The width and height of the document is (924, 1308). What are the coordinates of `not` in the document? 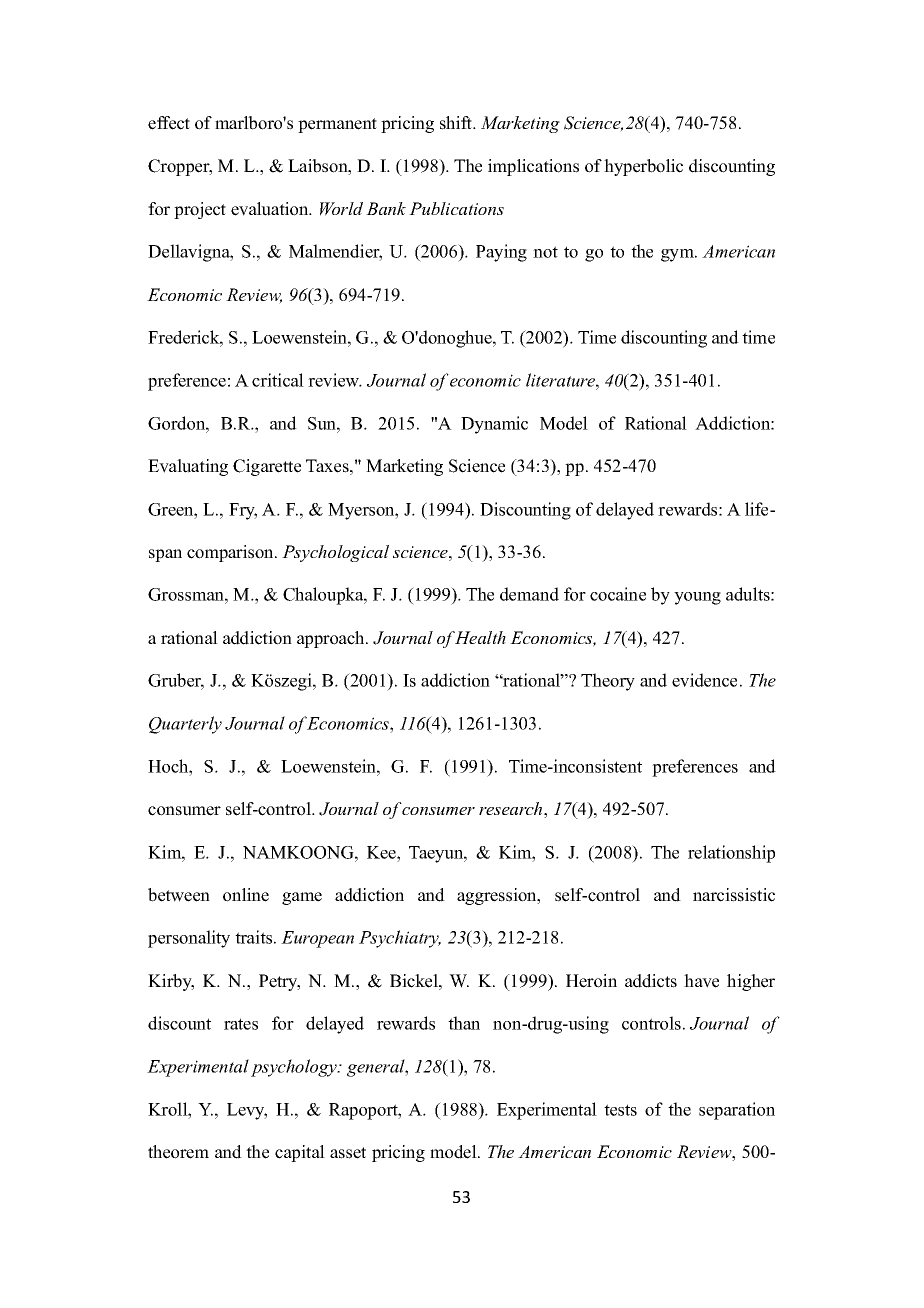 It's located at (545, 252).
